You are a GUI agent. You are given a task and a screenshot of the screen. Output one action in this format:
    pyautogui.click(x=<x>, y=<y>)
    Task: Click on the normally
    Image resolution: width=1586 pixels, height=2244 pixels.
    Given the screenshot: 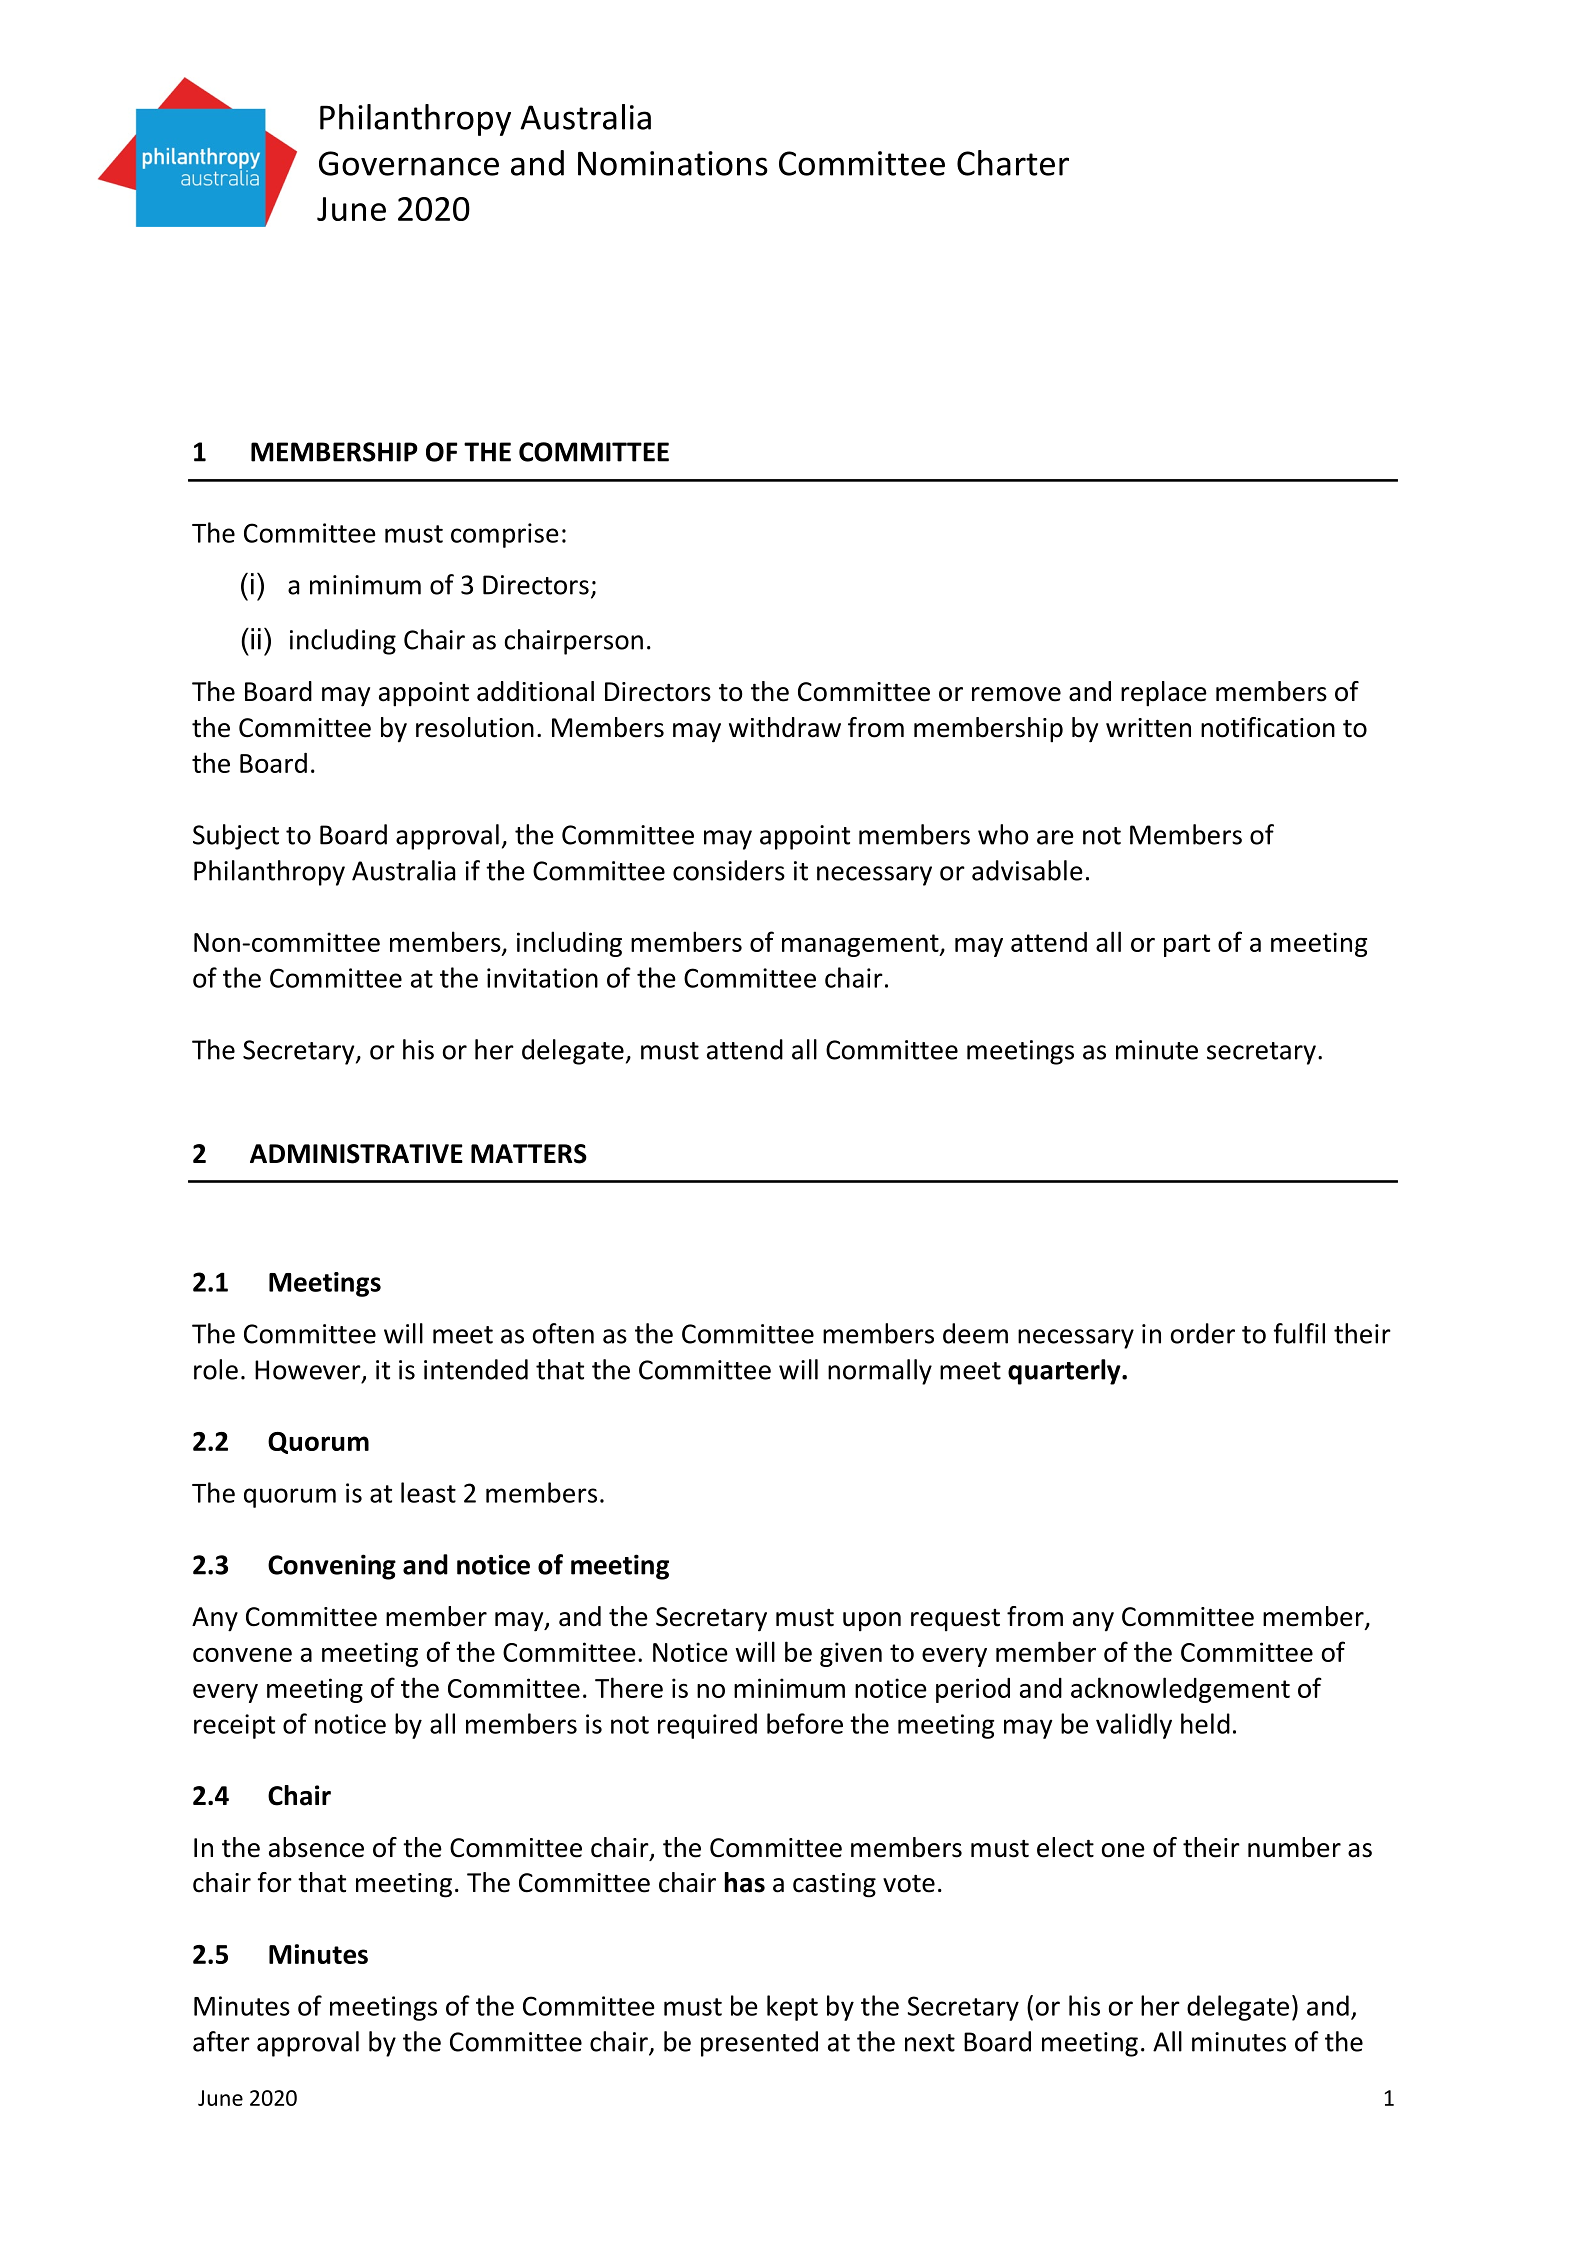 What is the action you would take?
    pyautogui.click(x=880, y=1372)
